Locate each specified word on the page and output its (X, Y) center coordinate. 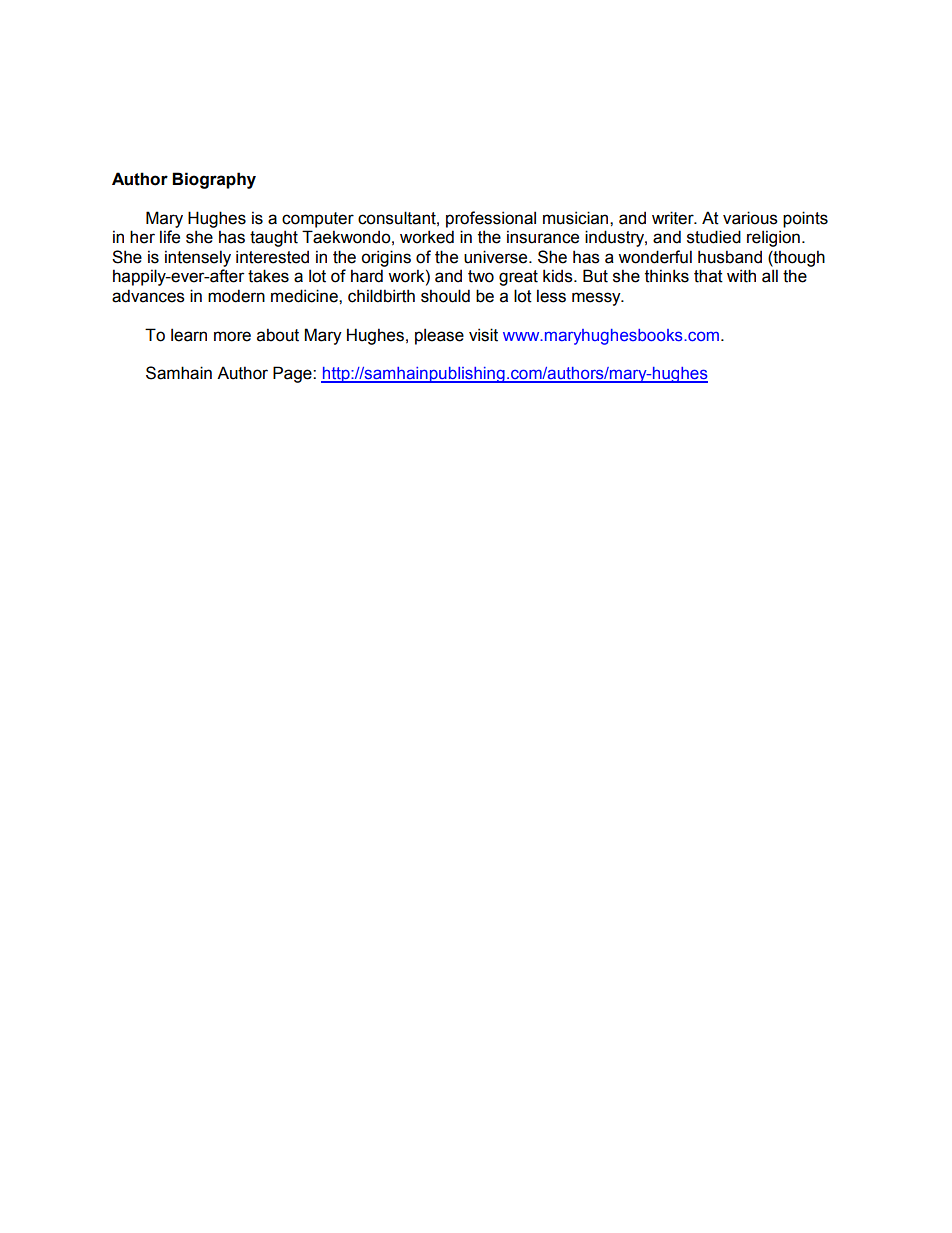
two (481, 276)
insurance (543, 237)
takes (268, 276)
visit (483, 335)
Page (293, 374)
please (439, 336)
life (170, 237)
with (741, 276)
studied (714, 237)
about (278, 335)
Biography (214, 180)
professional (491, 219)
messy (597, 299)
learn (189, 335)
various (750, 218)
